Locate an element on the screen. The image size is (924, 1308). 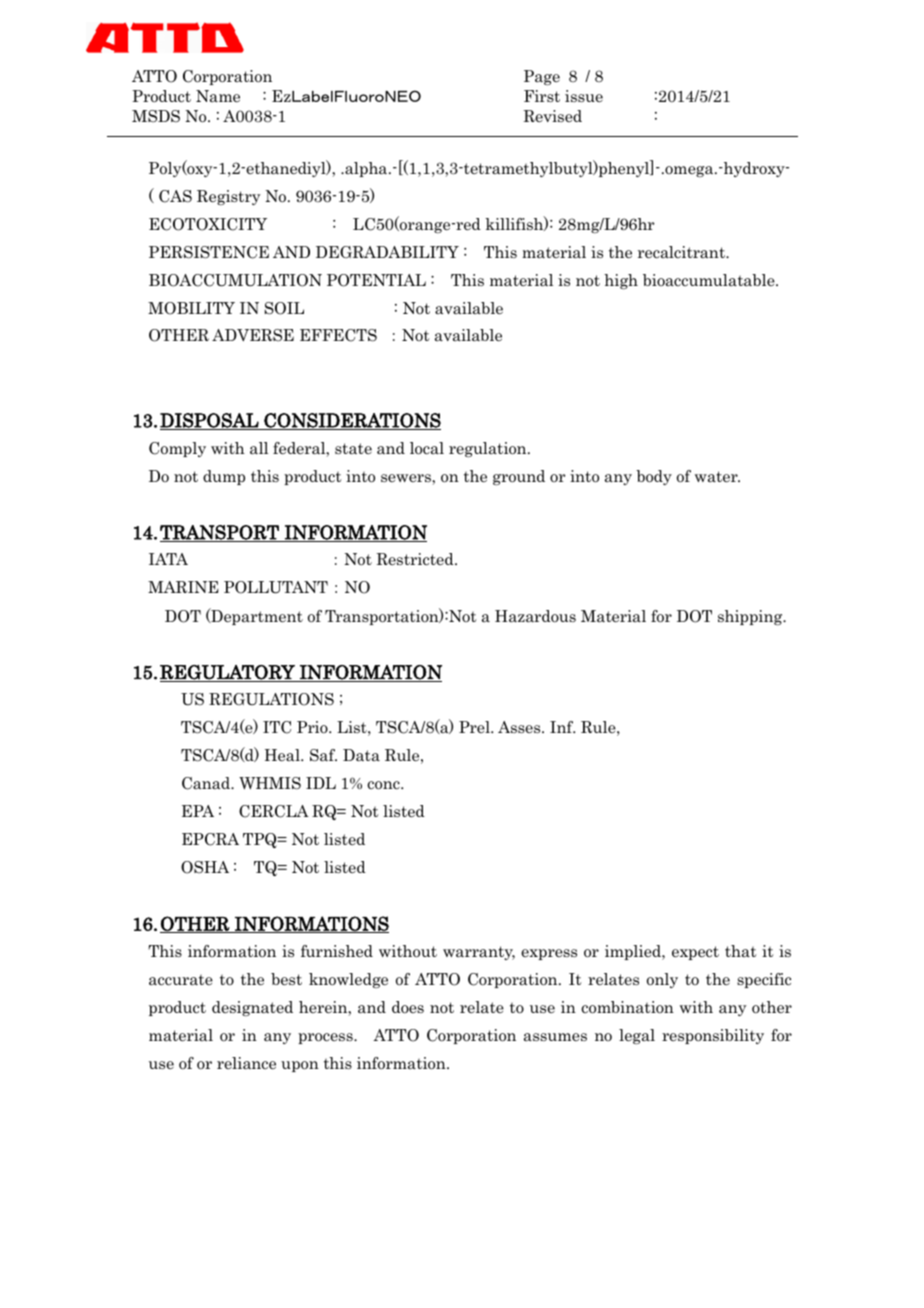
Name is located at coordinates (218, 96).
